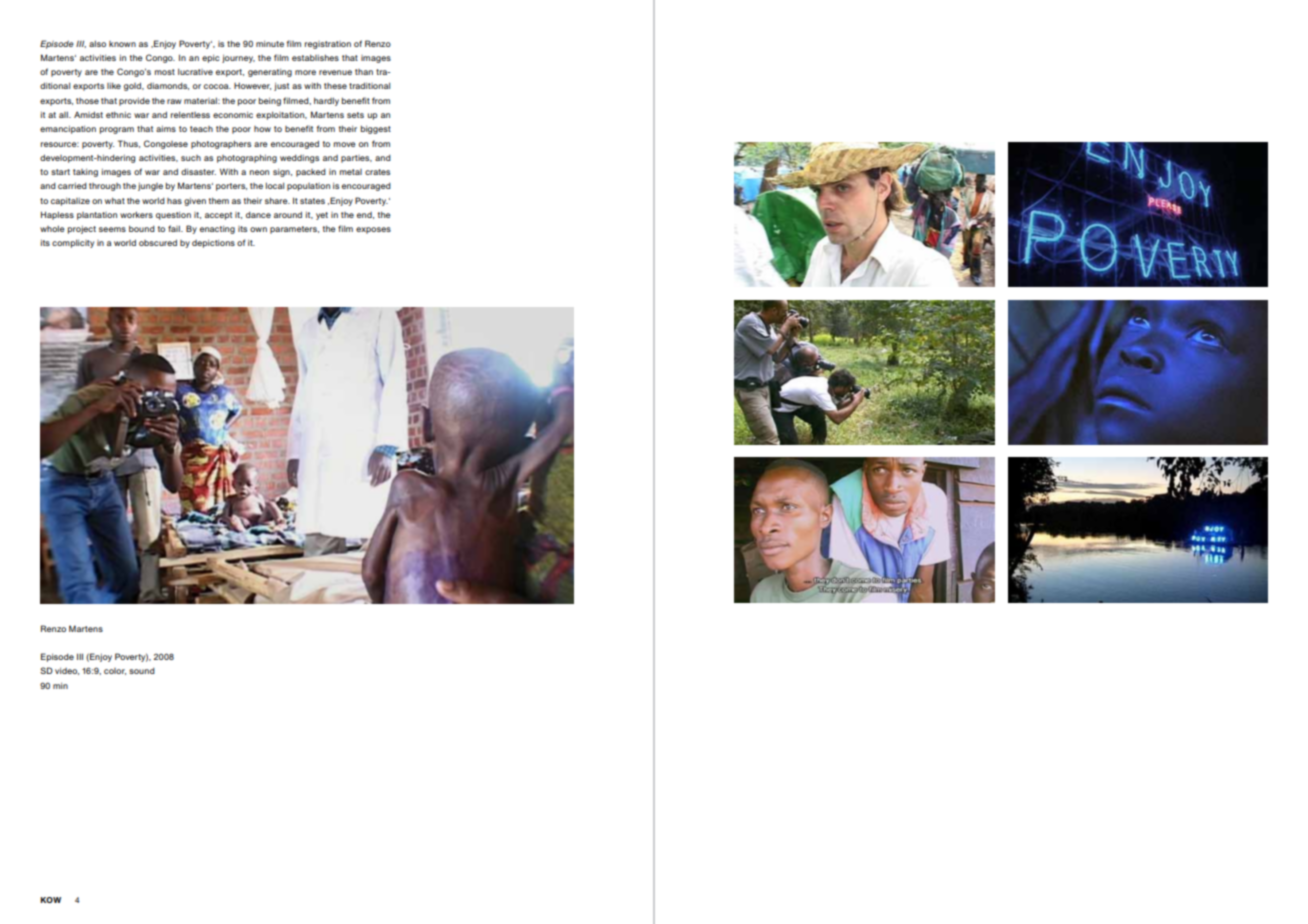 This screenshot has width=1308, height=924. I want to click on cocoa, so click(217, 86).
